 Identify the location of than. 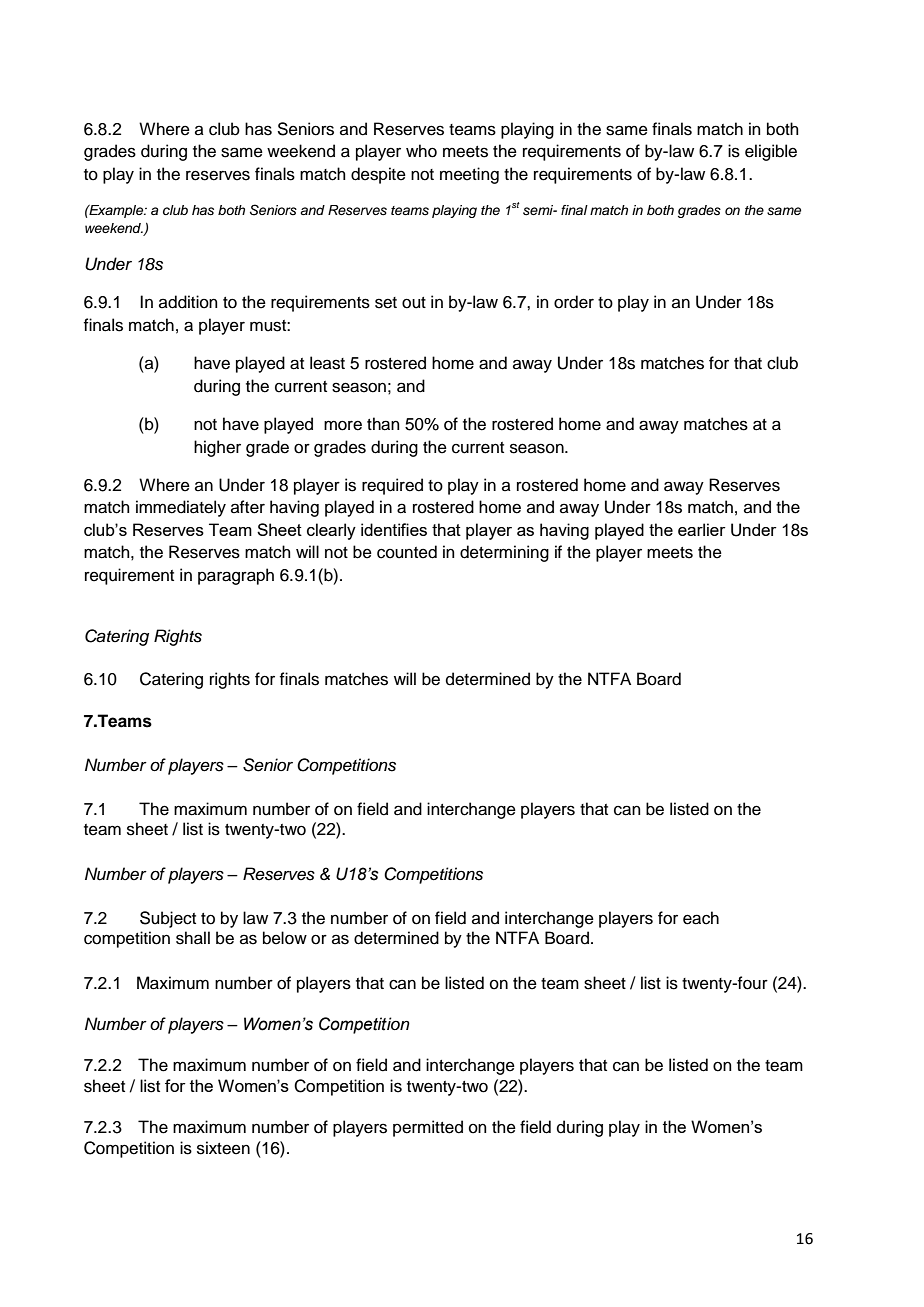
(383, 424).
